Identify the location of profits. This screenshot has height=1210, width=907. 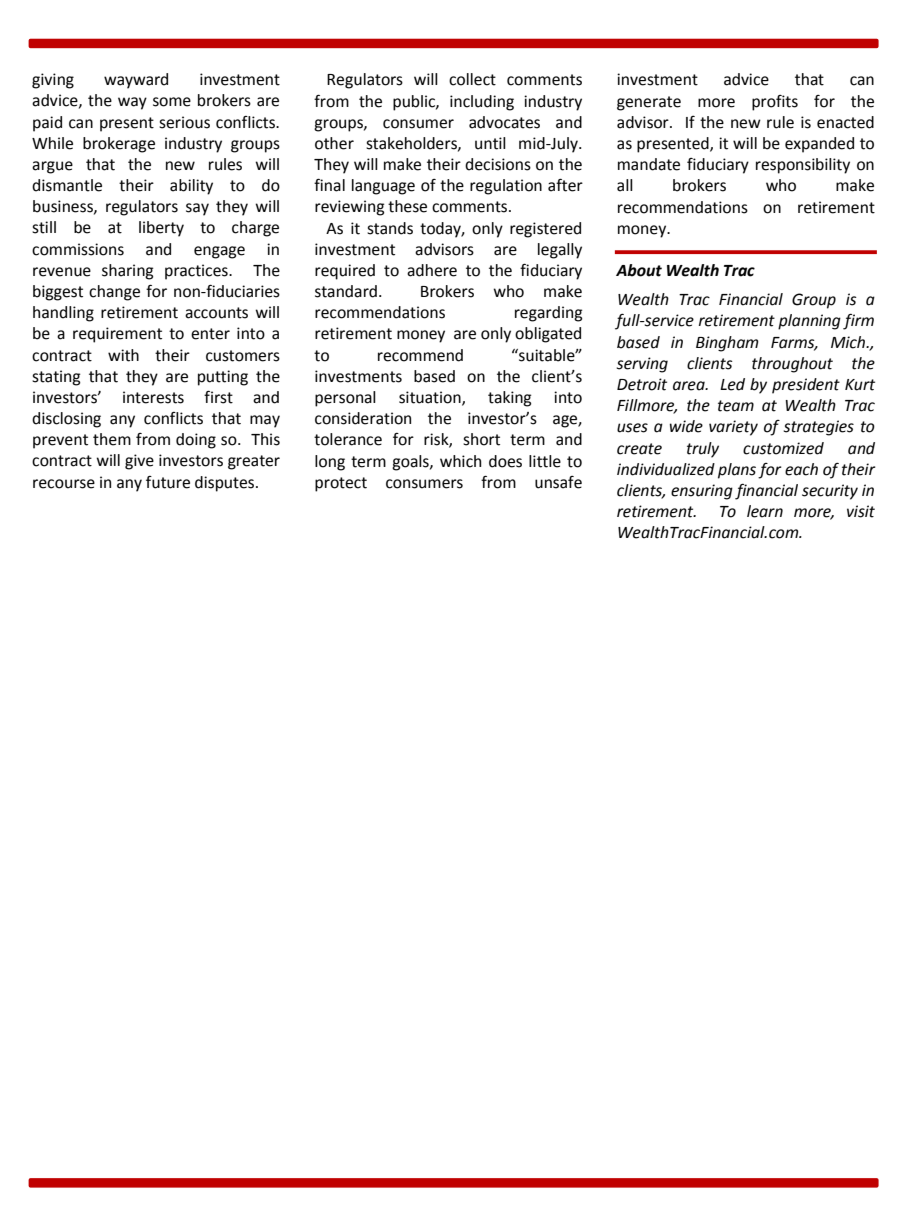
(775, 103).
